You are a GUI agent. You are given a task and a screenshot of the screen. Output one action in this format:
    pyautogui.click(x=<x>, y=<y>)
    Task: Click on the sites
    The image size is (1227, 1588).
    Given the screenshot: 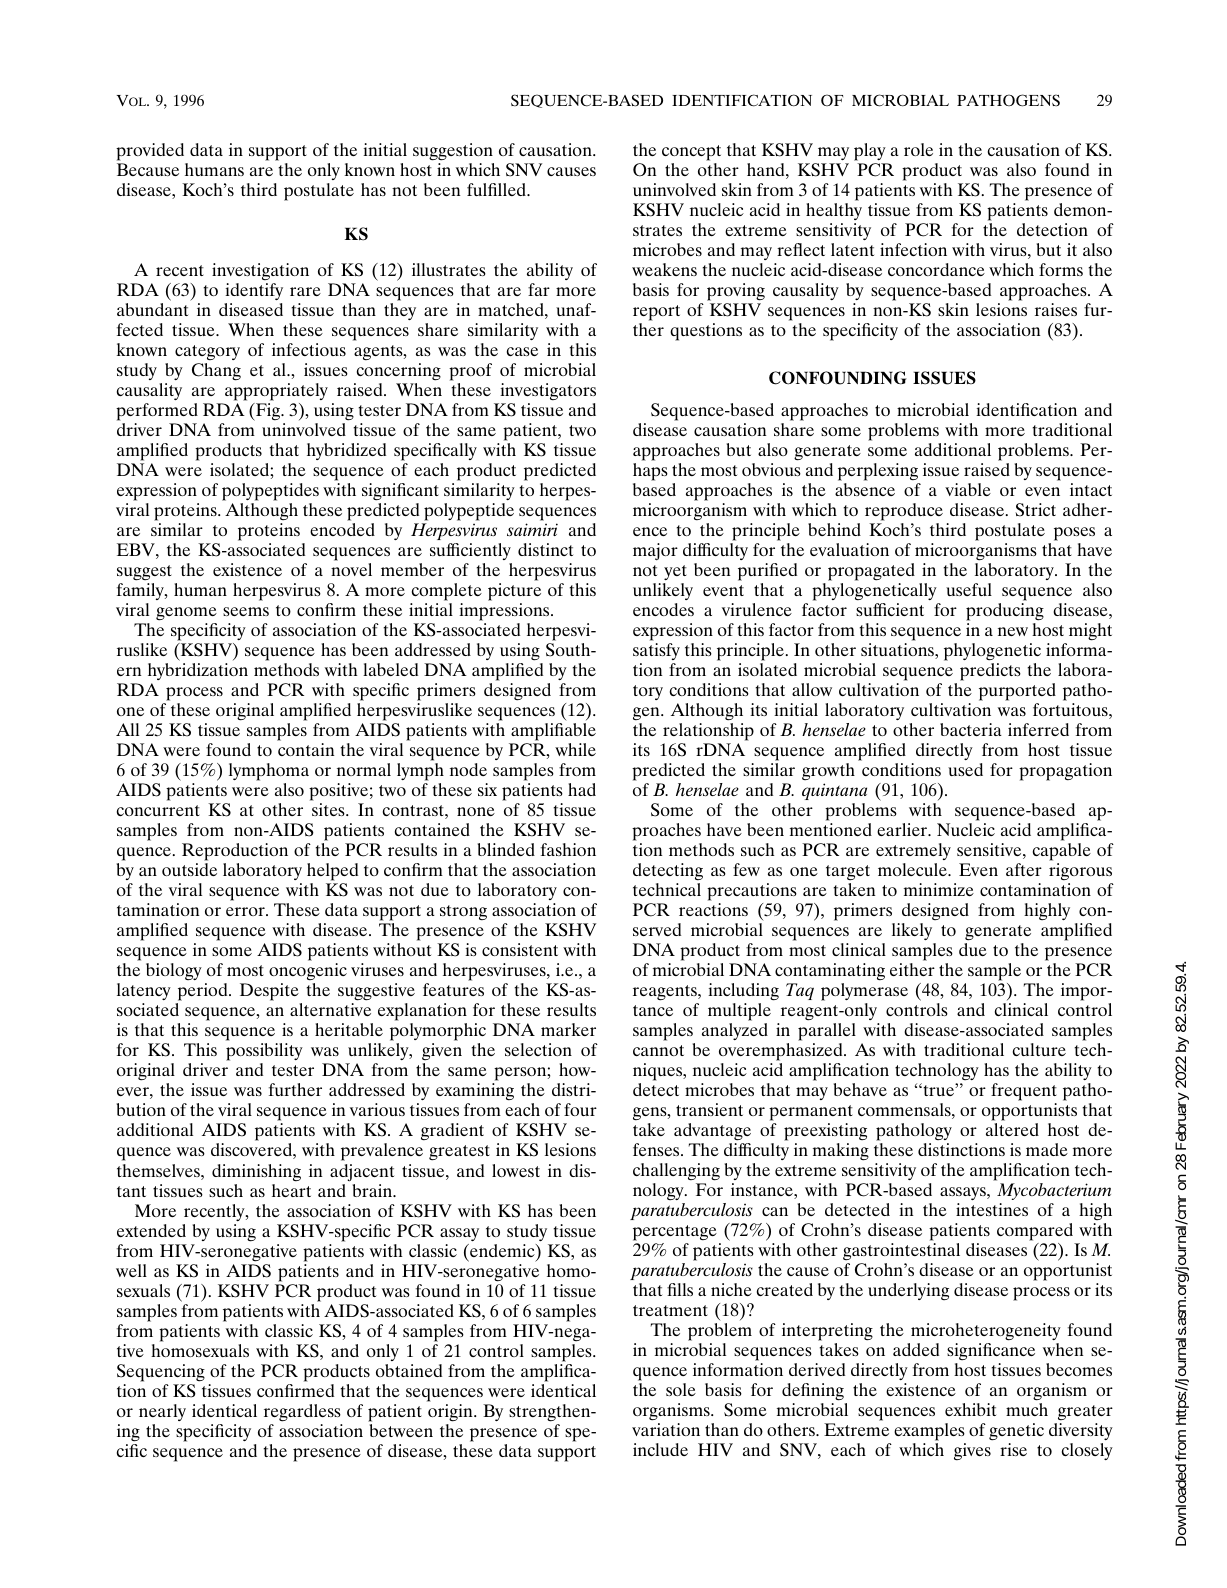 What is the action you would take?
    pyautogui.click(x=329, y=809)
